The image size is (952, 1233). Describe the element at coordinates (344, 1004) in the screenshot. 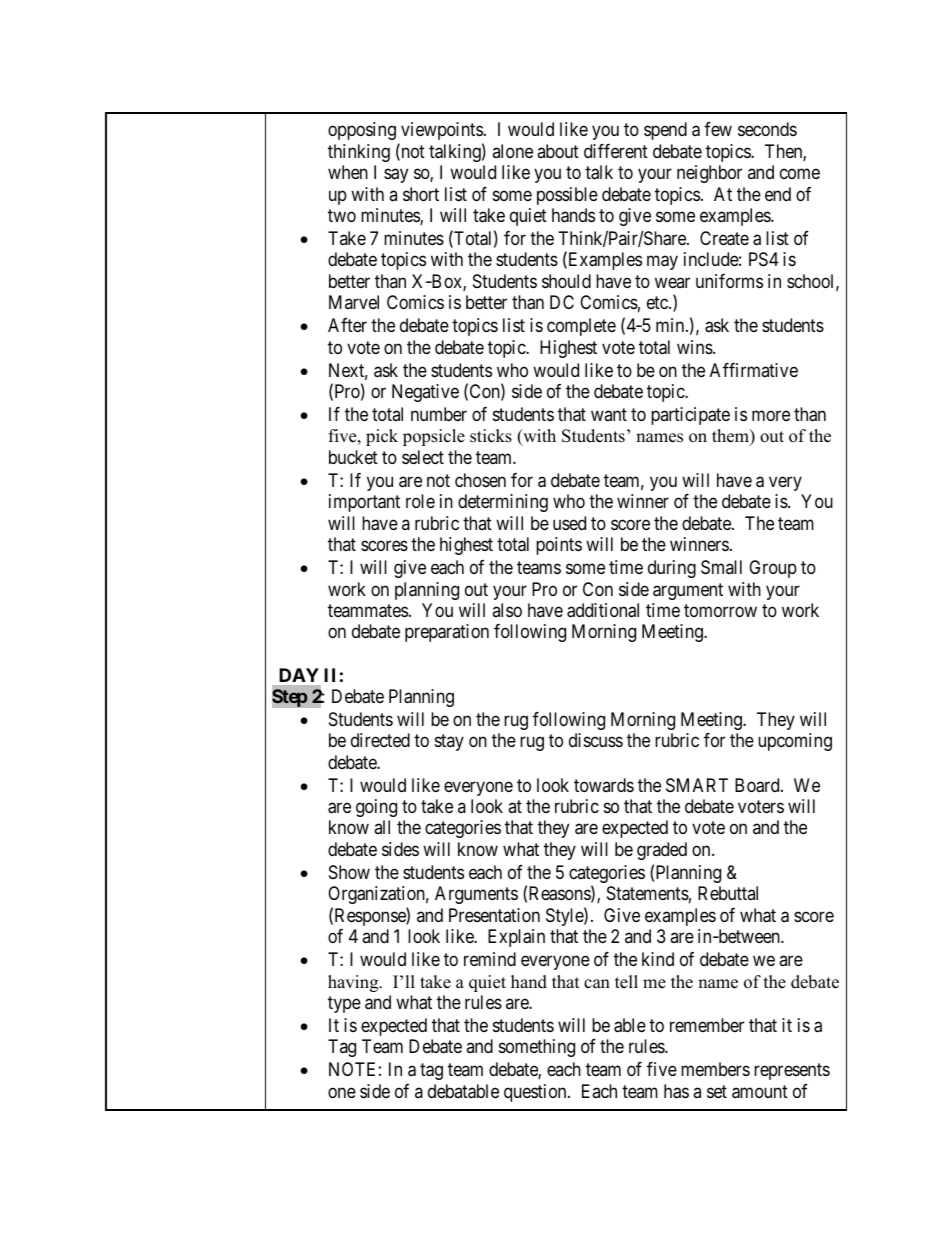

I see `type` at that location.
